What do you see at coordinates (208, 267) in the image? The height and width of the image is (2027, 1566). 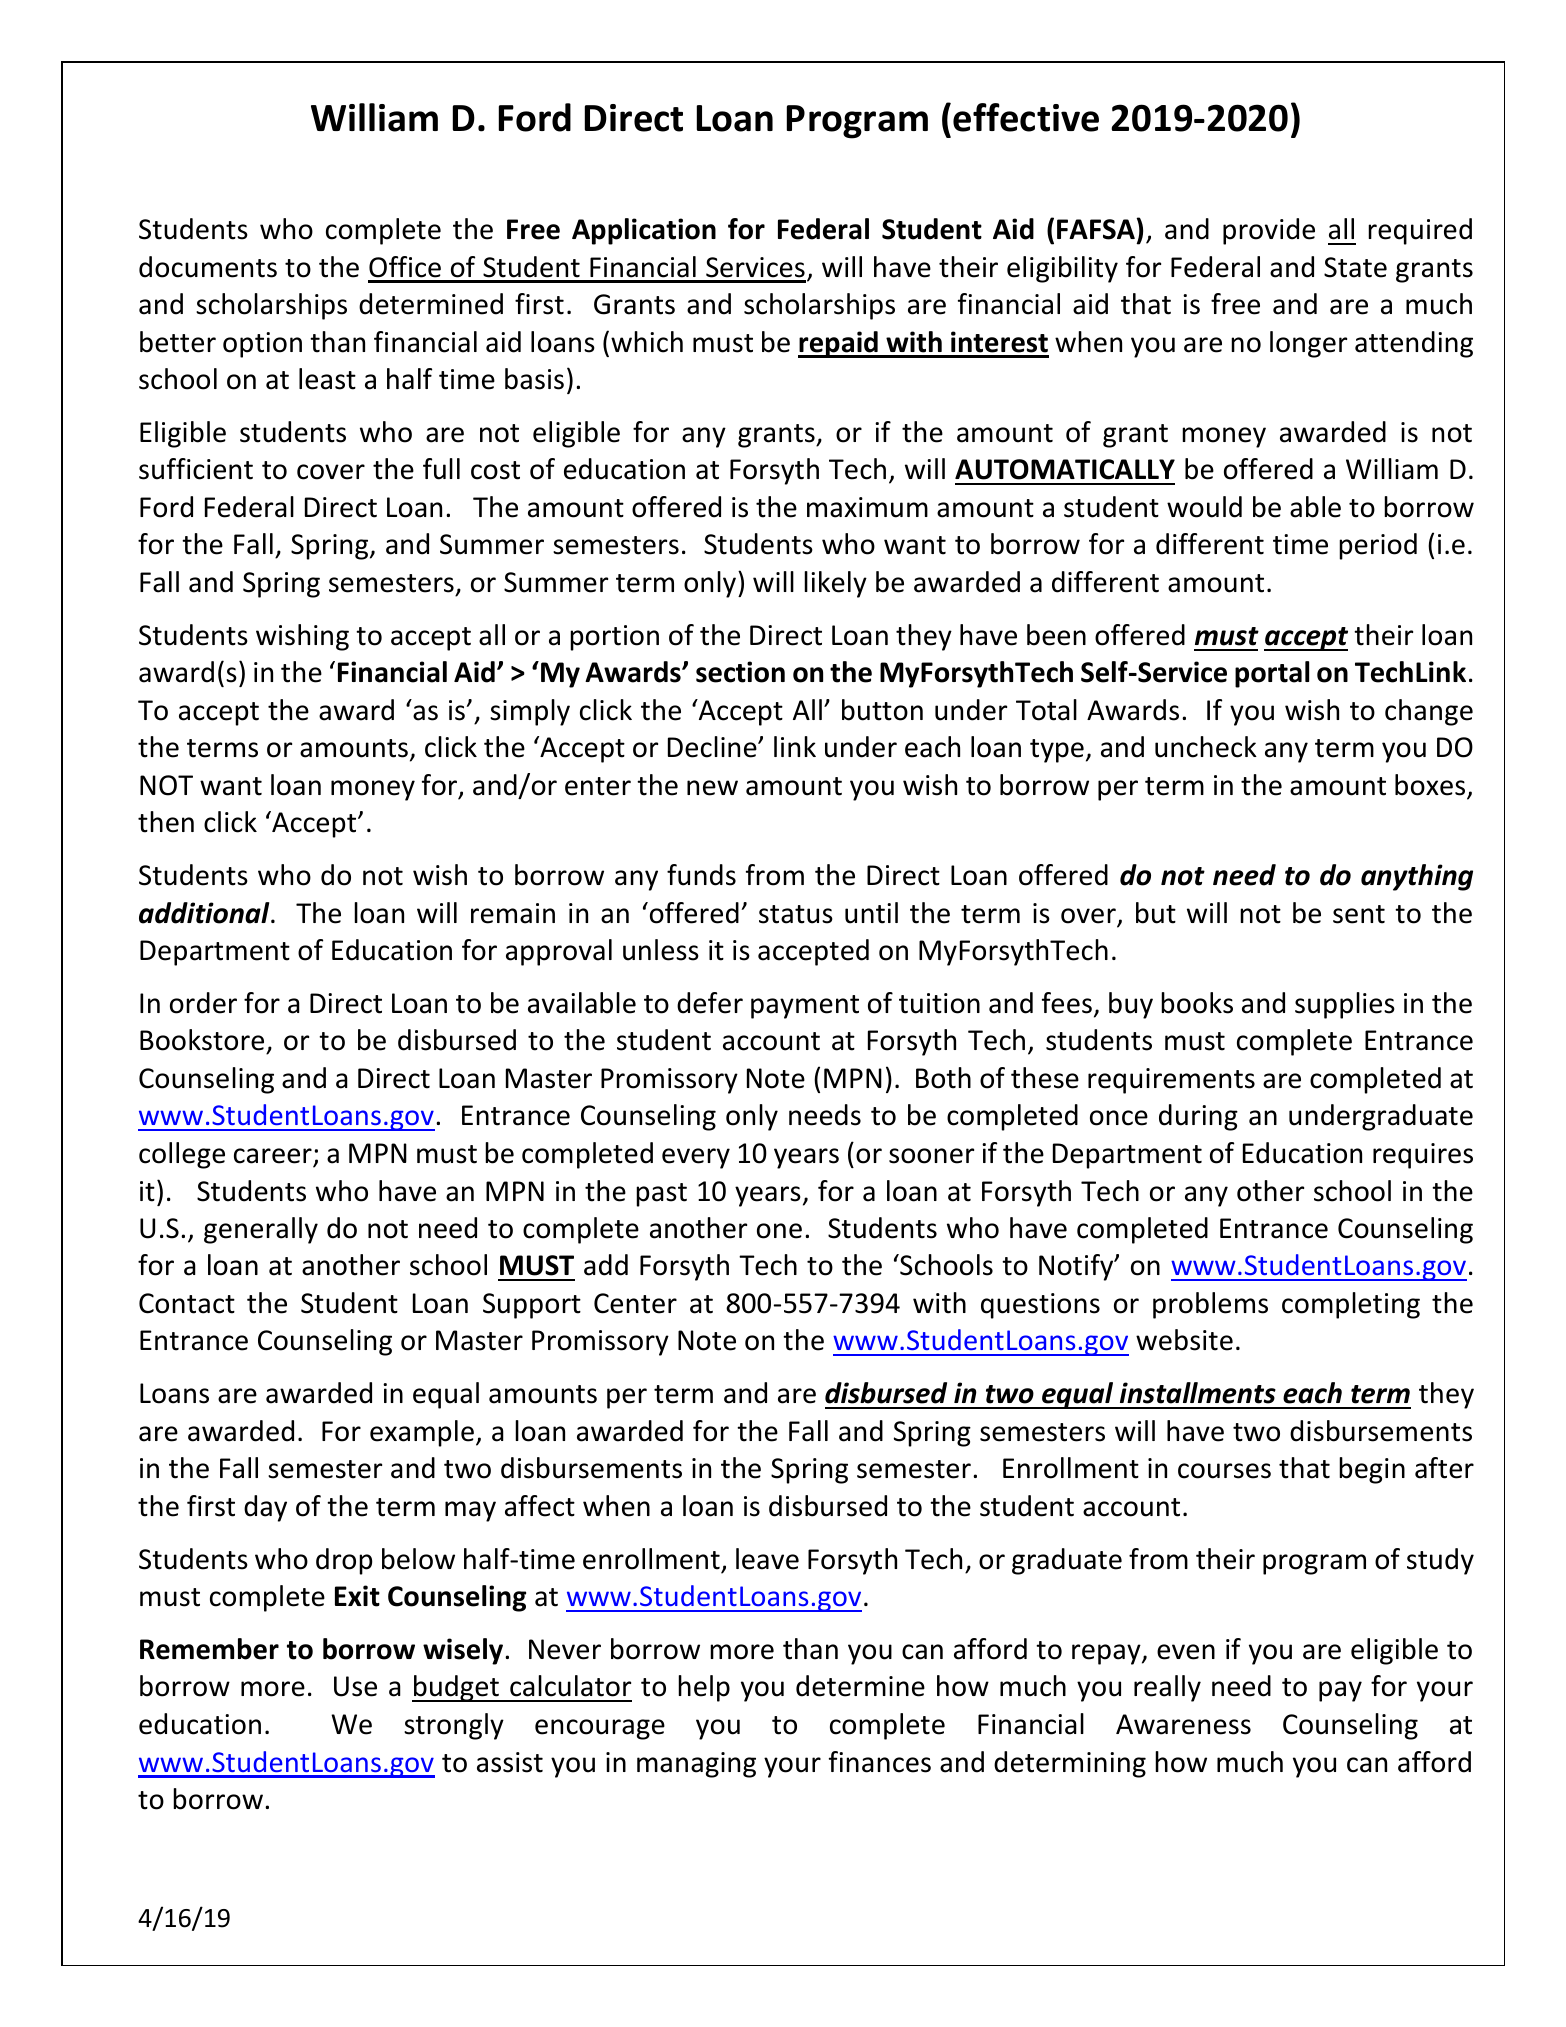 I see `documents` at bounding box center [208, 267].
